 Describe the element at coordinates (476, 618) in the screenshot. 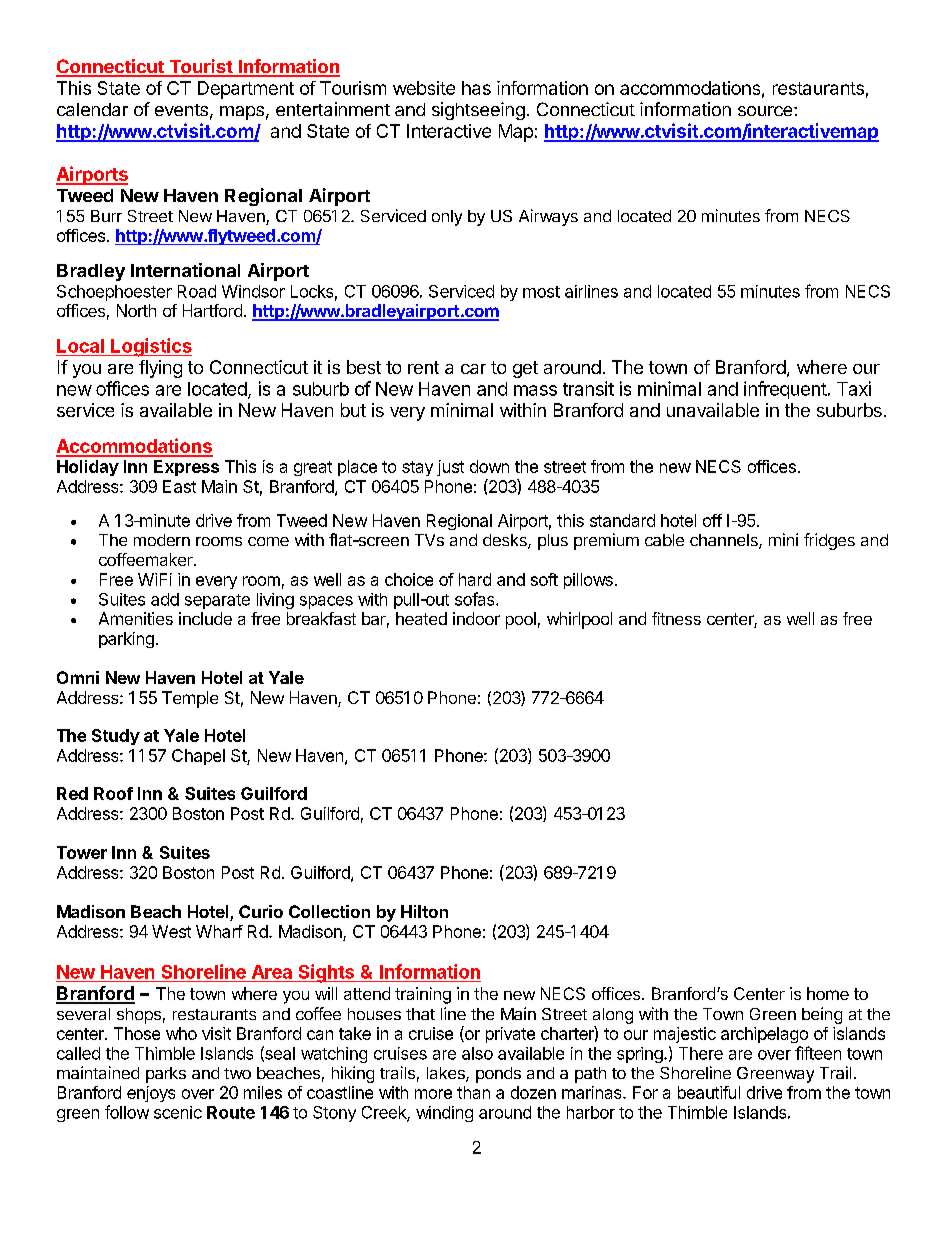

I see `indoor` at that location.
